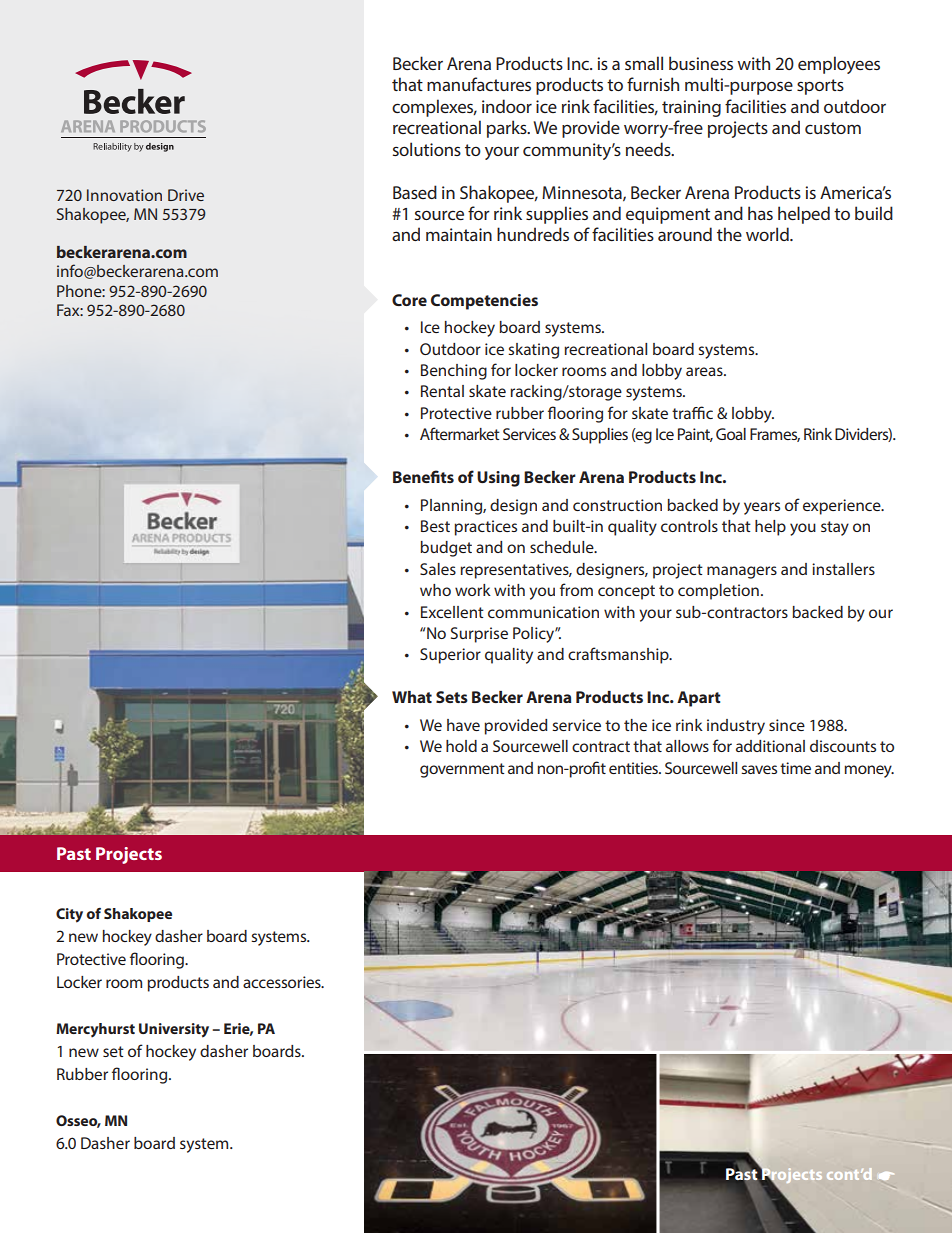 This screenshot has width=952, height=1233. What do you see at coordinates (759, 769) in the screenshot?
I see `saves` at bounding box center [759, 769].
